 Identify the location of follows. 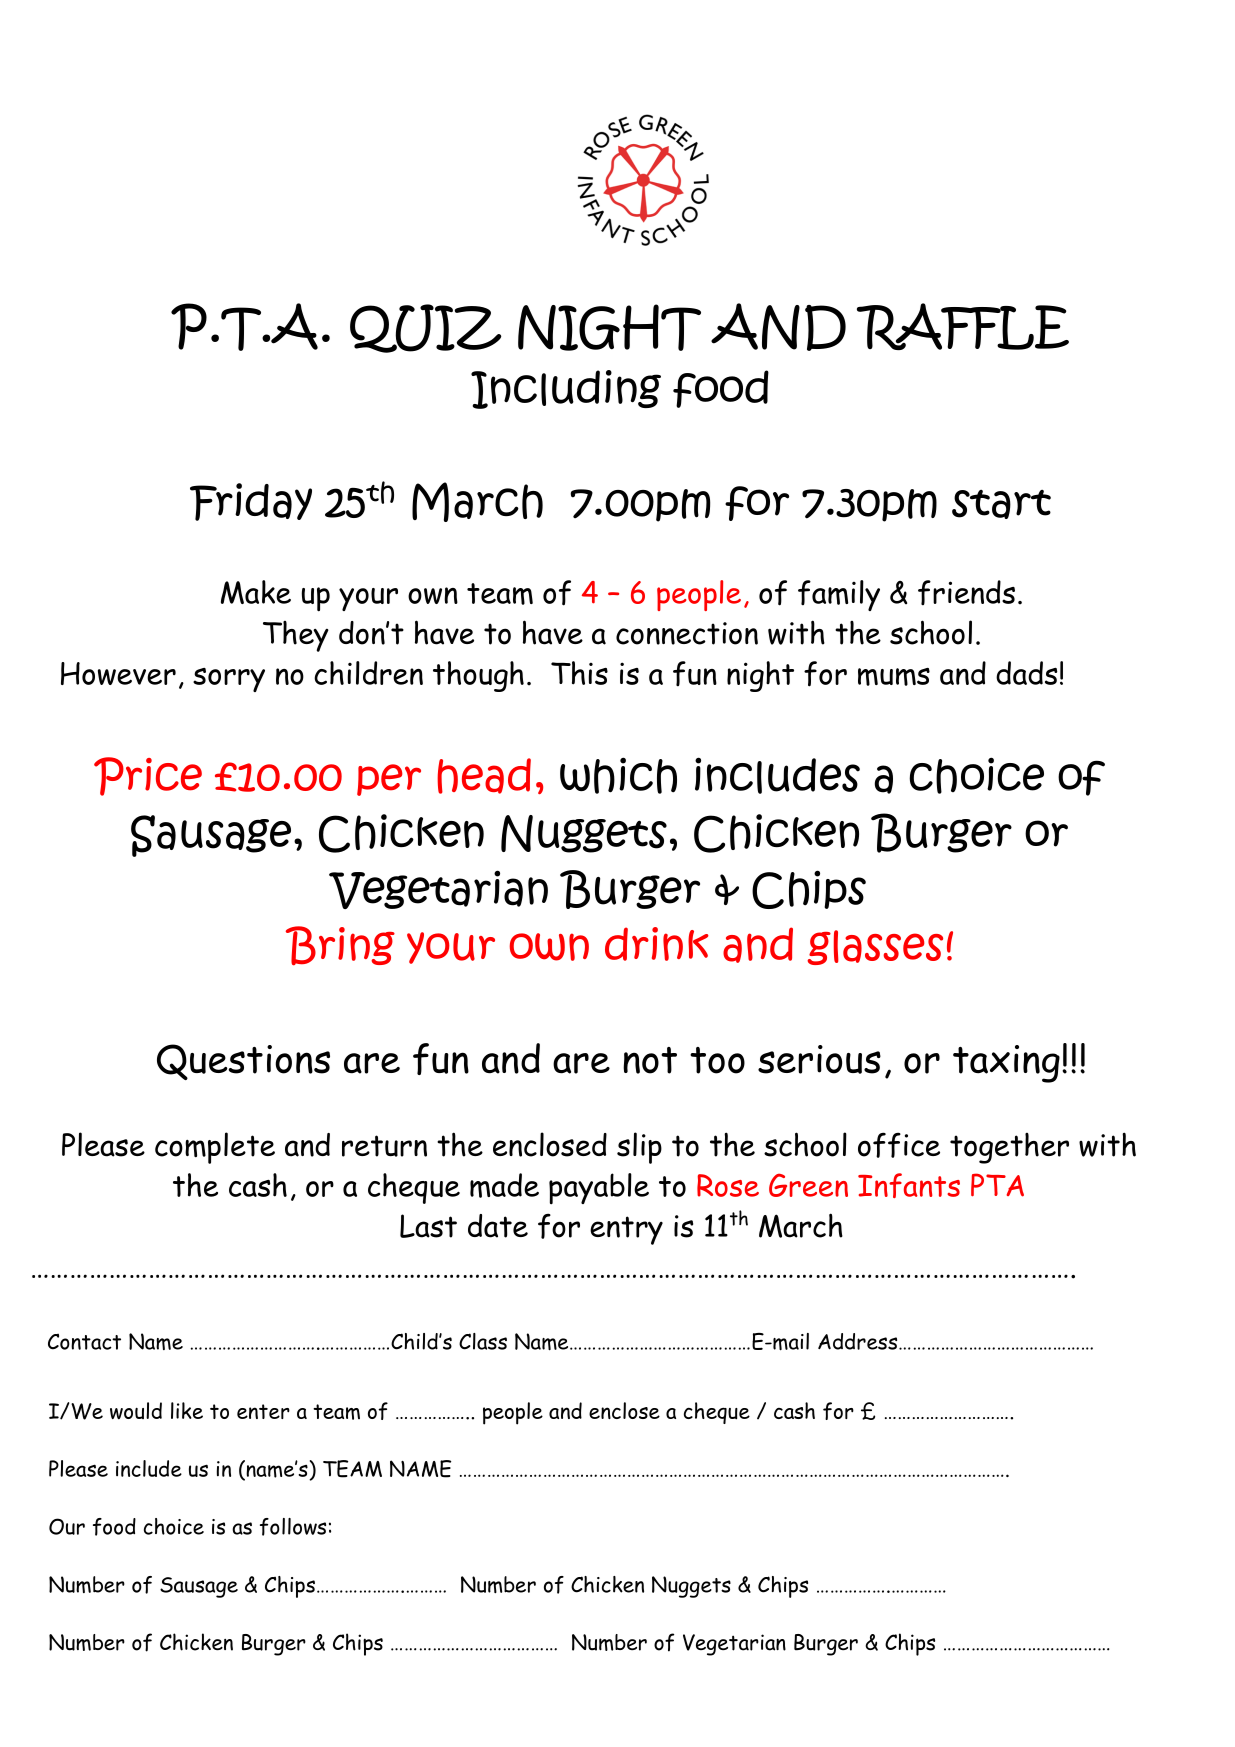
(293, 1527).
